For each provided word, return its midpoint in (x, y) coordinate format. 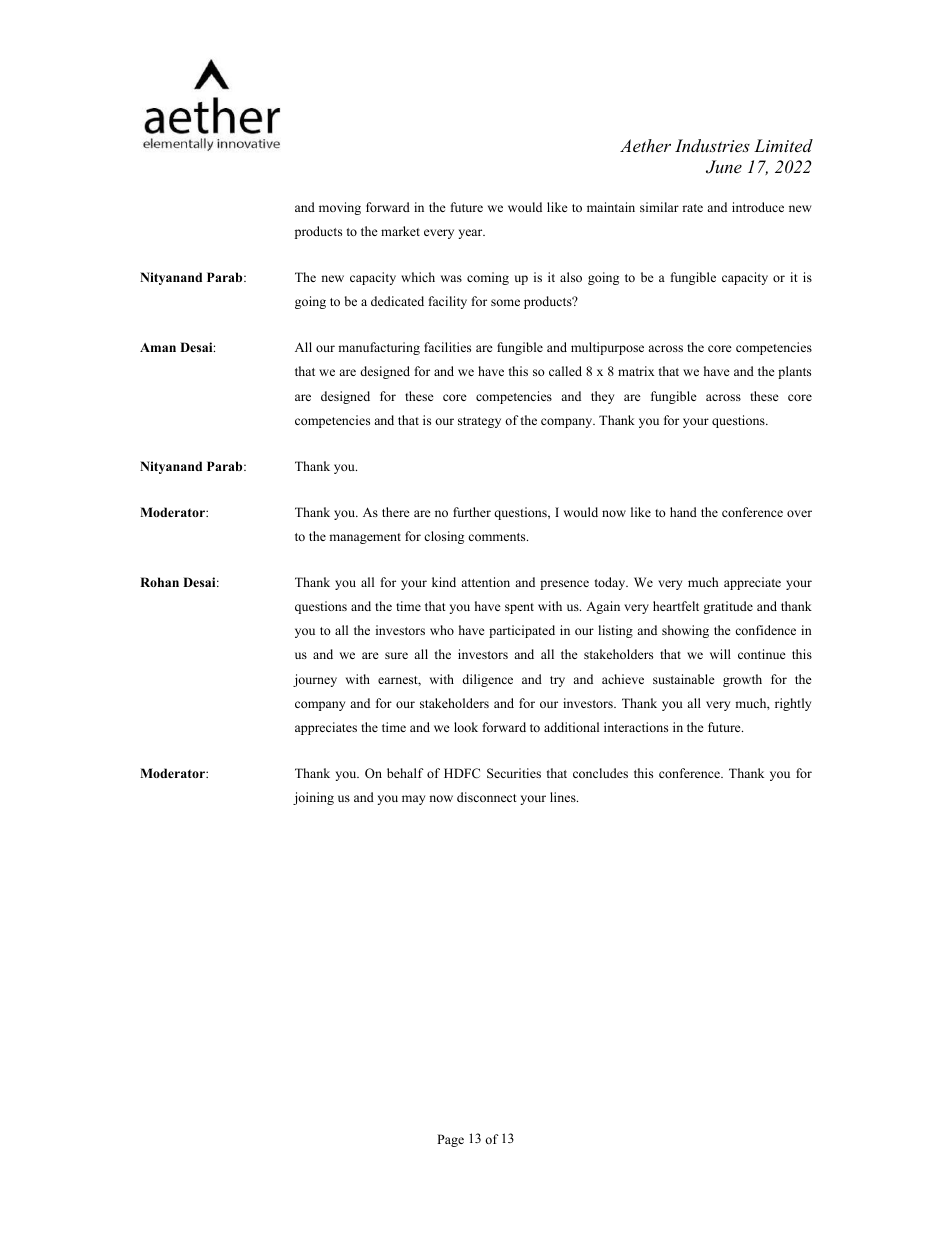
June (724, 167)
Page (450, 1140)
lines (564, 797)
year (471, 234)
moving (340, 208)
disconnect (487, 797)
